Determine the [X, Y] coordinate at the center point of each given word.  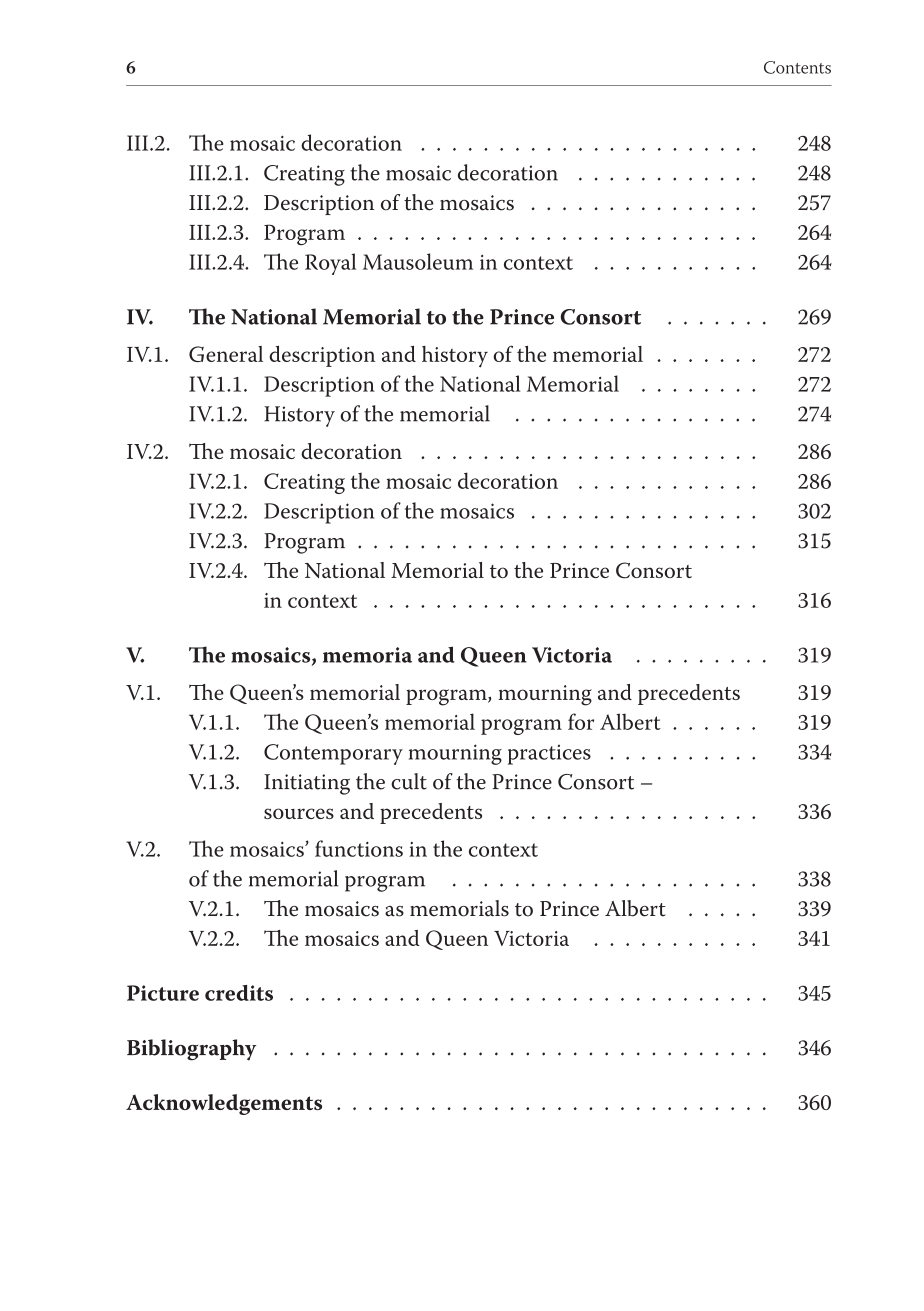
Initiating [307, 784]
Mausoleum [418, 261]
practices [549, 755]
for [581, 721]
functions [359, 848]
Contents [797, 67]
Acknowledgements [224, 1104]
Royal [330, 264]
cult [409, 781]
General [226, 354]
